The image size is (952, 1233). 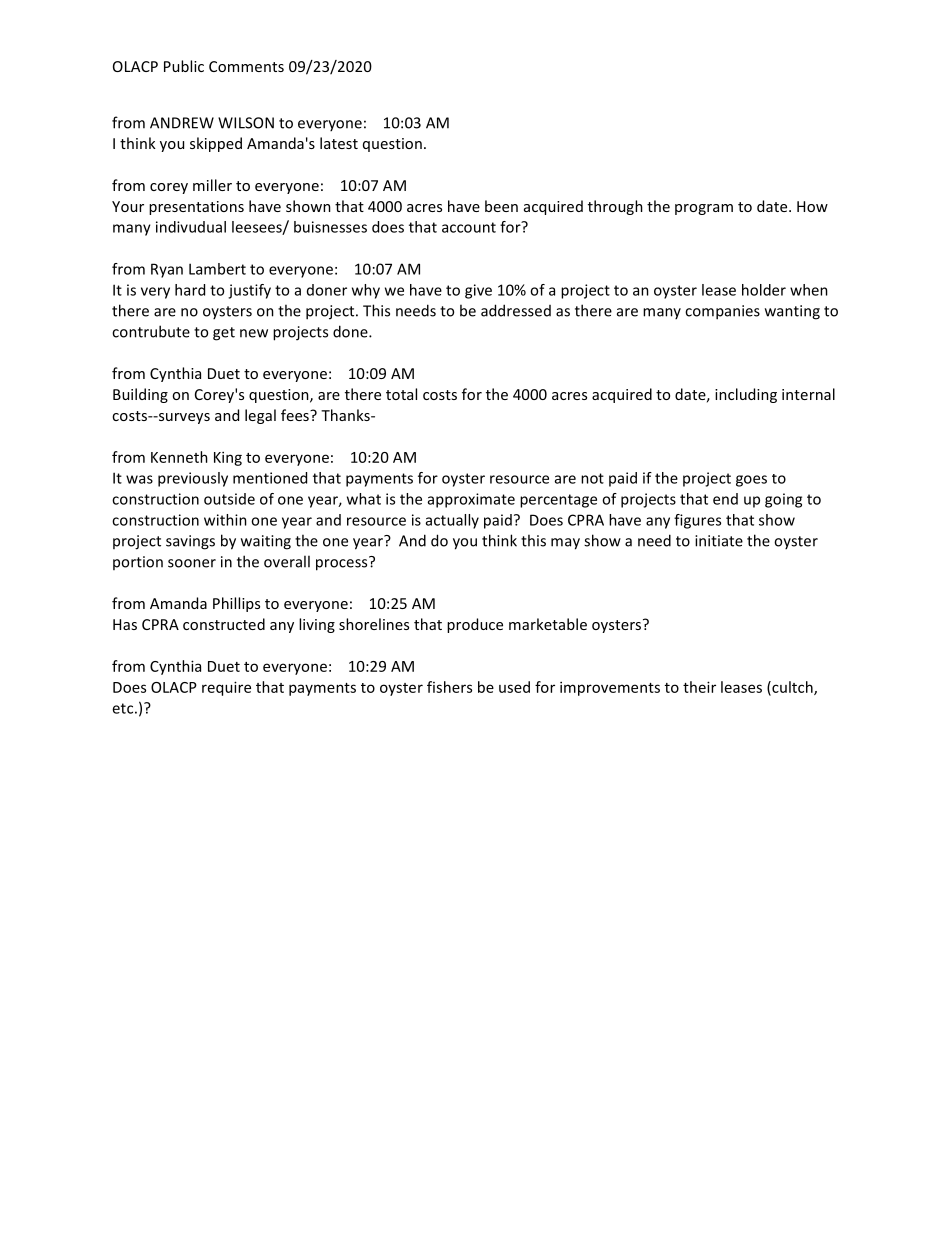 What do you see at coordinates (339, 143) in the screenshot?
I see `latest` at bounding box center [339, 143].
